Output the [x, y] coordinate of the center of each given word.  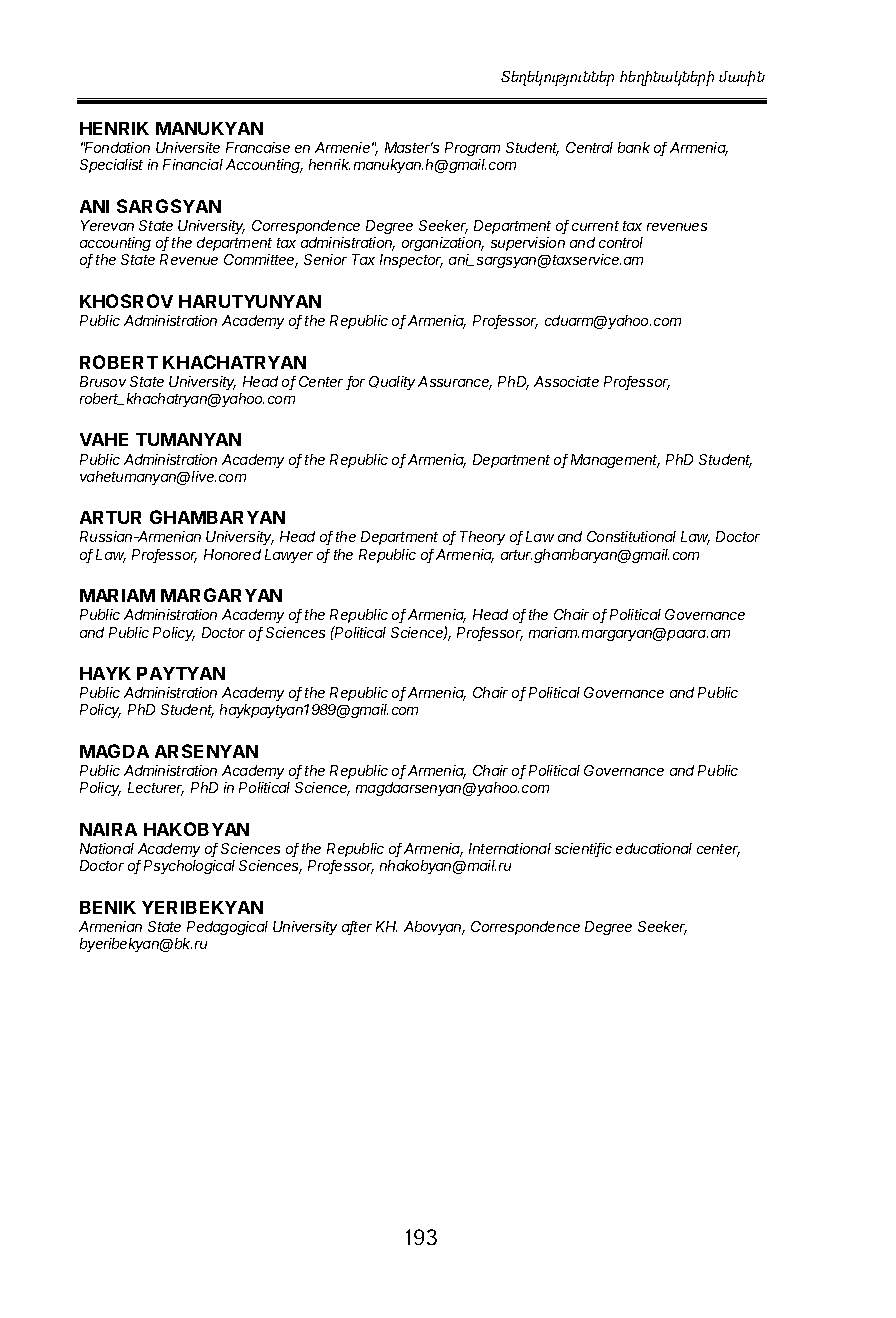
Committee [261, 261]
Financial [193, 164]
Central [589, 147]
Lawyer [289, 556]
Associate [566, 381]
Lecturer [156, 789]
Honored [232, 554]
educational [654, 848]
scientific [583, 850]
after [357, 928]
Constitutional [631, 536]
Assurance [455, 383]
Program [472, 149]
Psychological [189, 867]
